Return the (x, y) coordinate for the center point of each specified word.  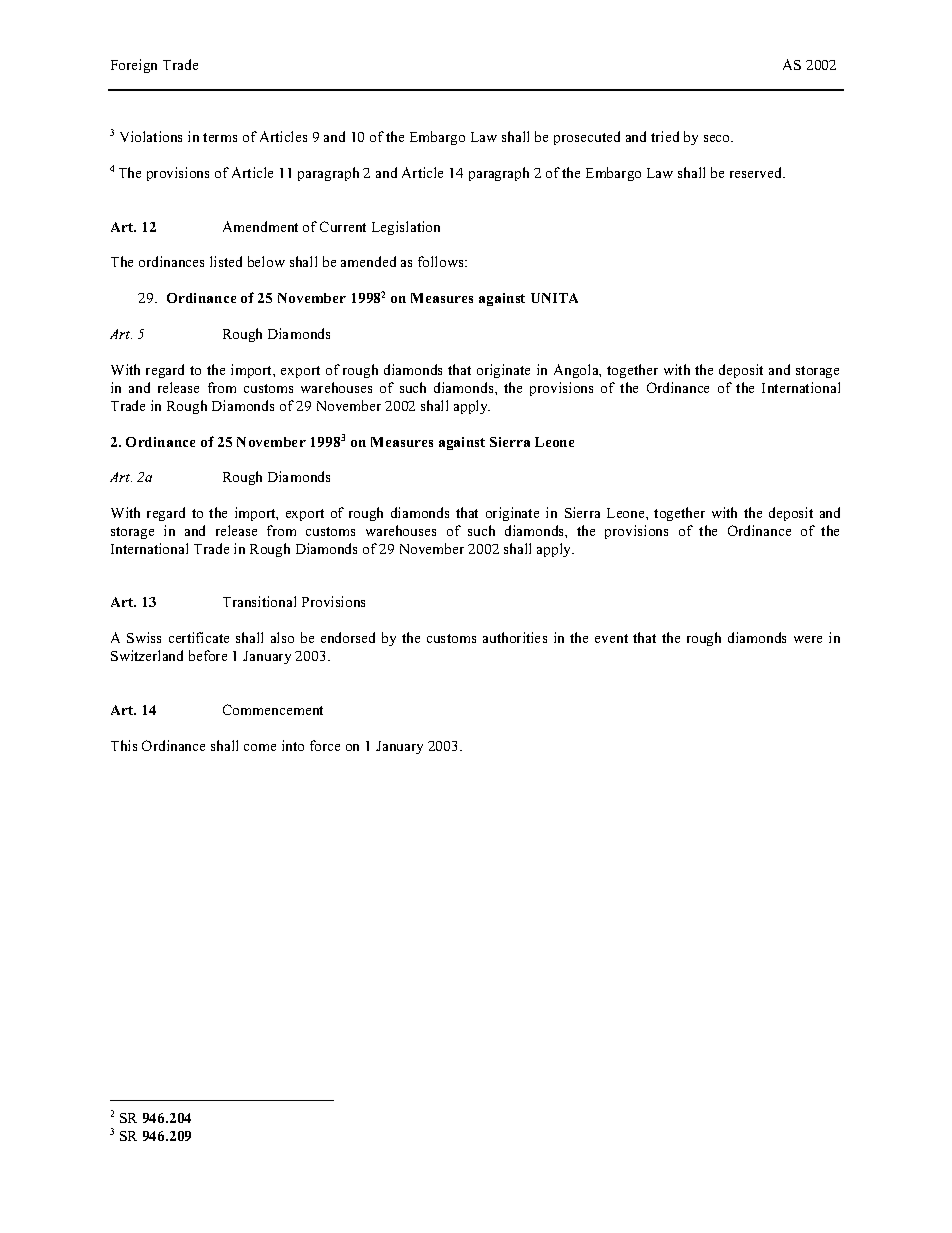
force (325, 745)
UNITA (554, 298)
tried (665, 136)
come (260, 747)
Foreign (134, 66)
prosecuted (587, 138)
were (808, 639)
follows (442, 261)
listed (226, 261)
